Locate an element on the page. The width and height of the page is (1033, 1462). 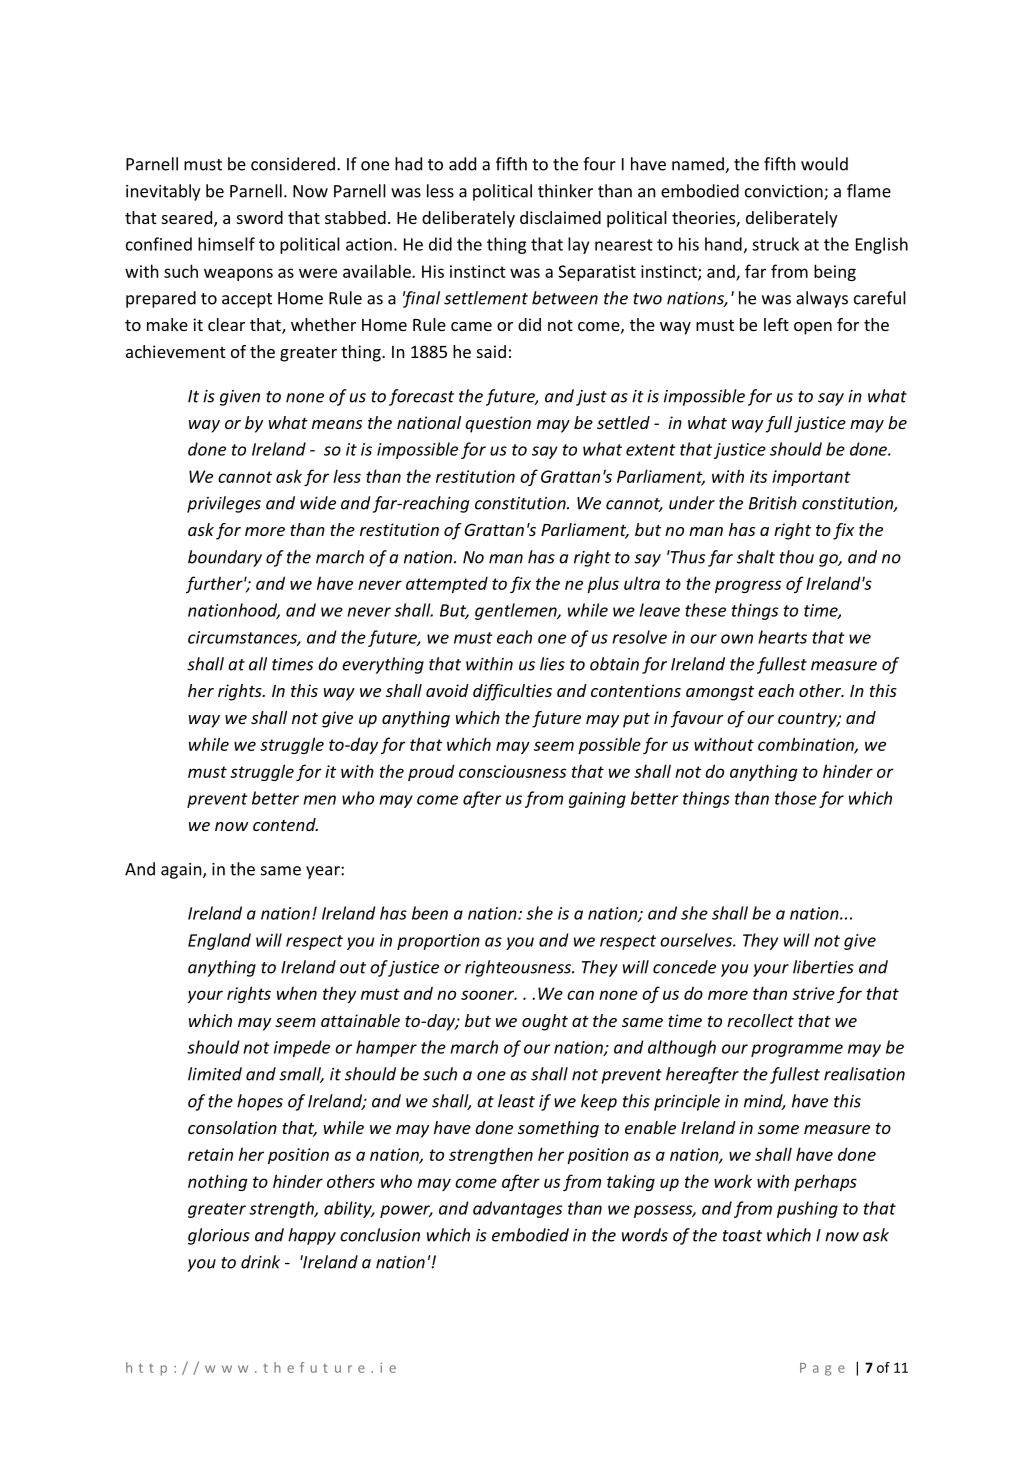
advantages is located at coordinates (517, 1209).
